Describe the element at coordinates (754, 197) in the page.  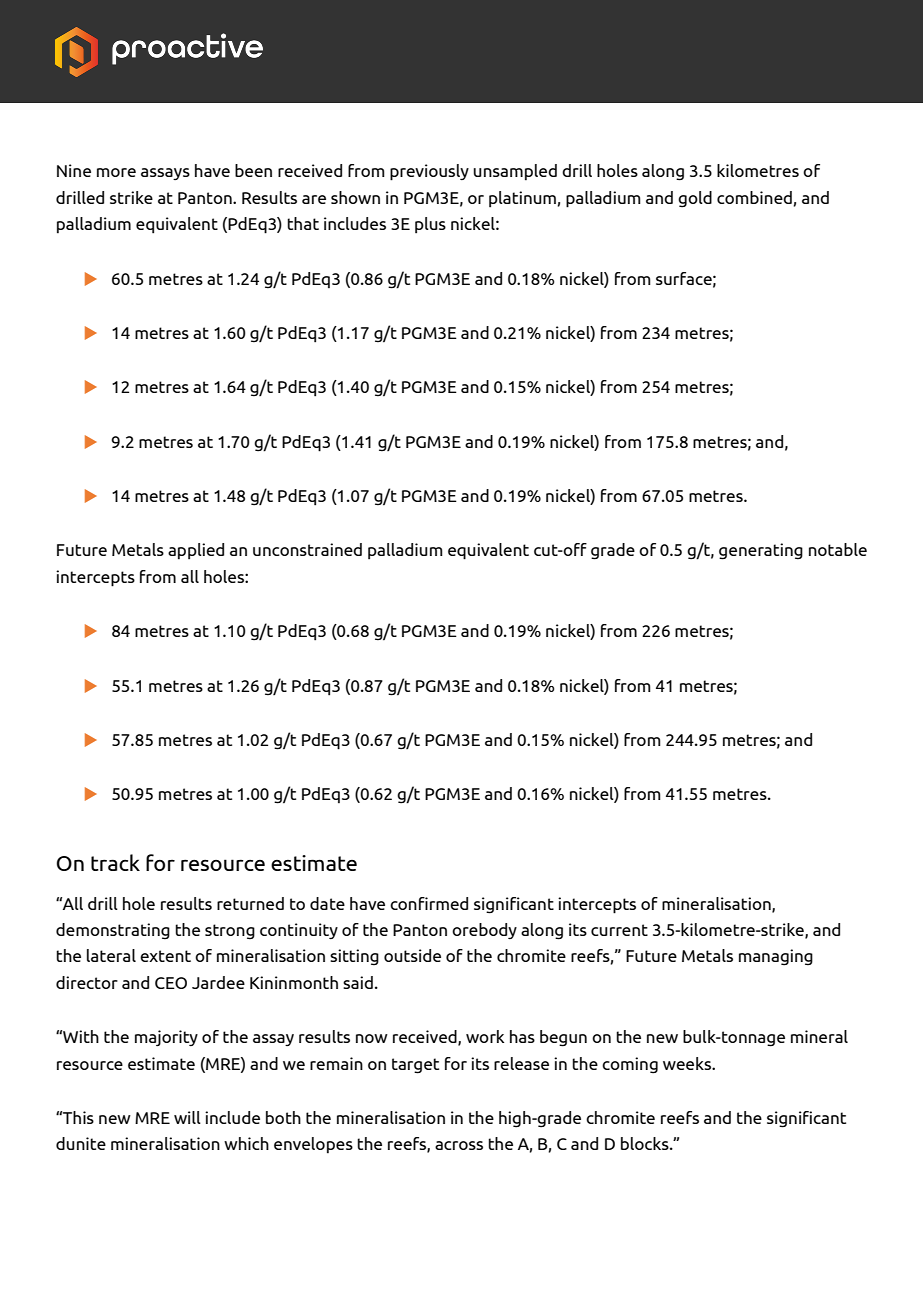
I see `combined` at that location.
